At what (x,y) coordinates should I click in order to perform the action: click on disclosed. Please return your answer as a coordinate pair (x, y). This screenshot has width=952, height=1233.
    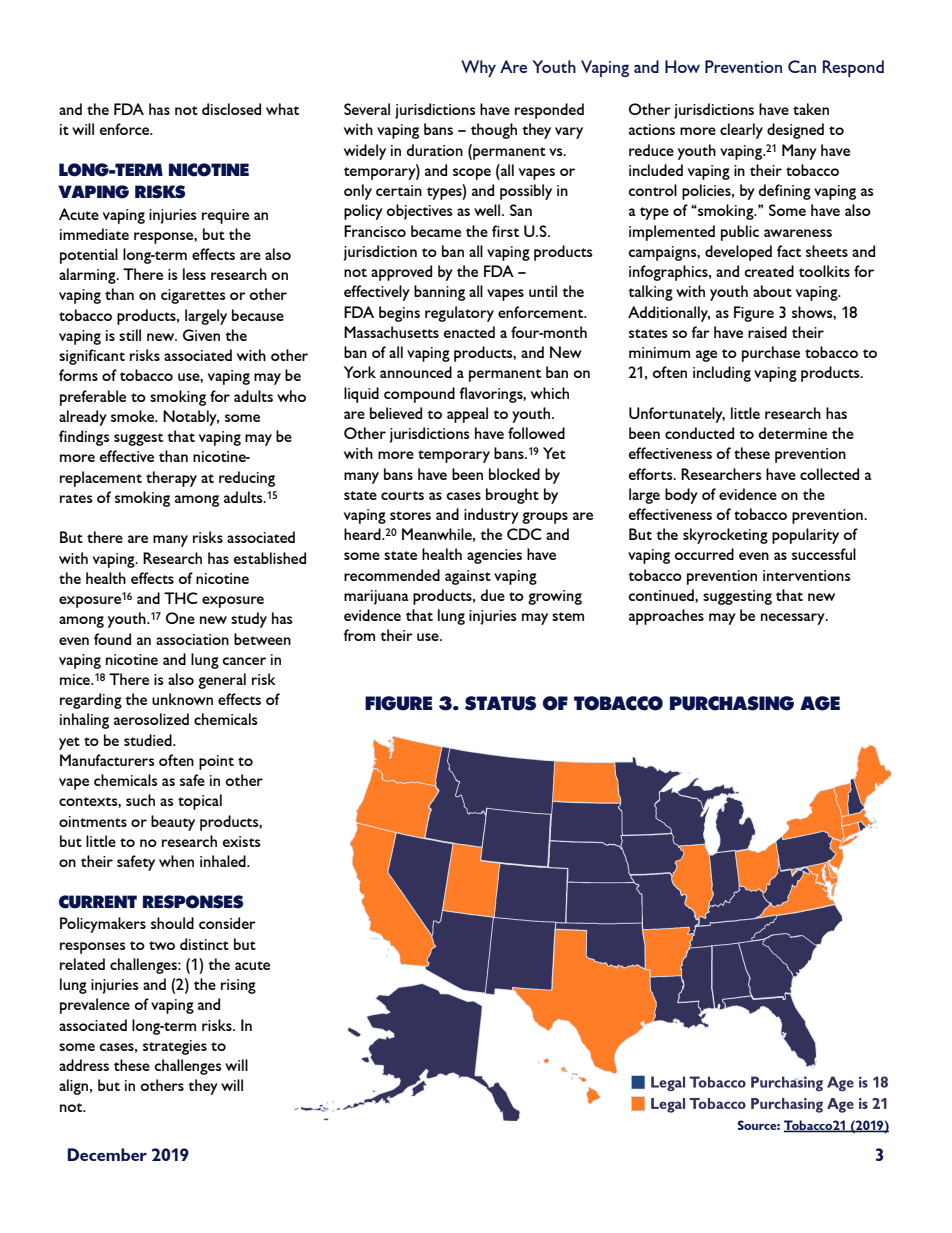
    Looking at the image, I should click on (231, 109).
